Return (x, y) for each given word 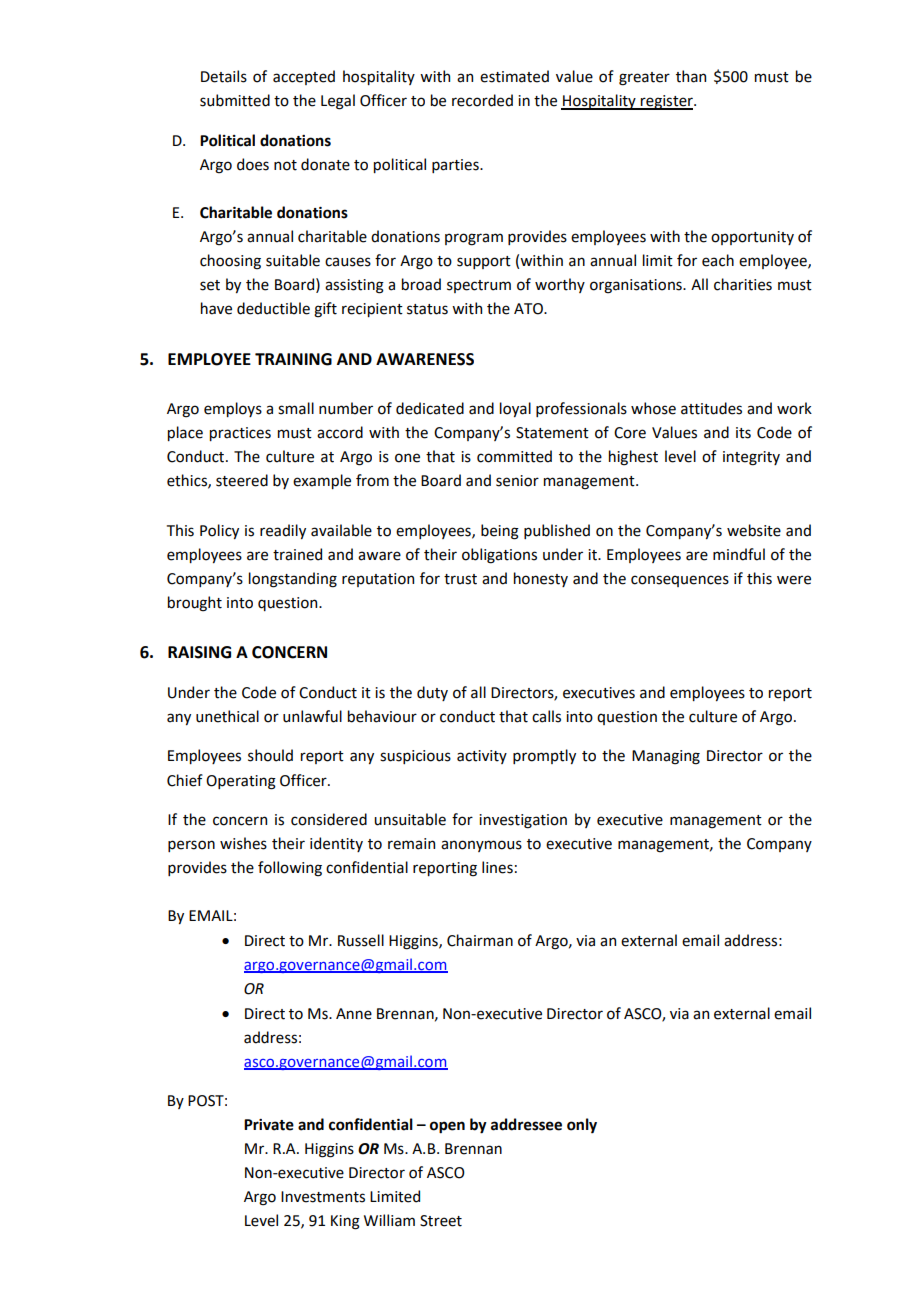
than (691, 76)
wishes (243, 843)
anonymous (481, 846)
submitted (235, 100)
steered (242, 480)
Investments (323, 1197)
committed (514, 456)
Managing (666, 757)
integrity (751, 458)
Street (441, 1221)
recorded (482, 100)
